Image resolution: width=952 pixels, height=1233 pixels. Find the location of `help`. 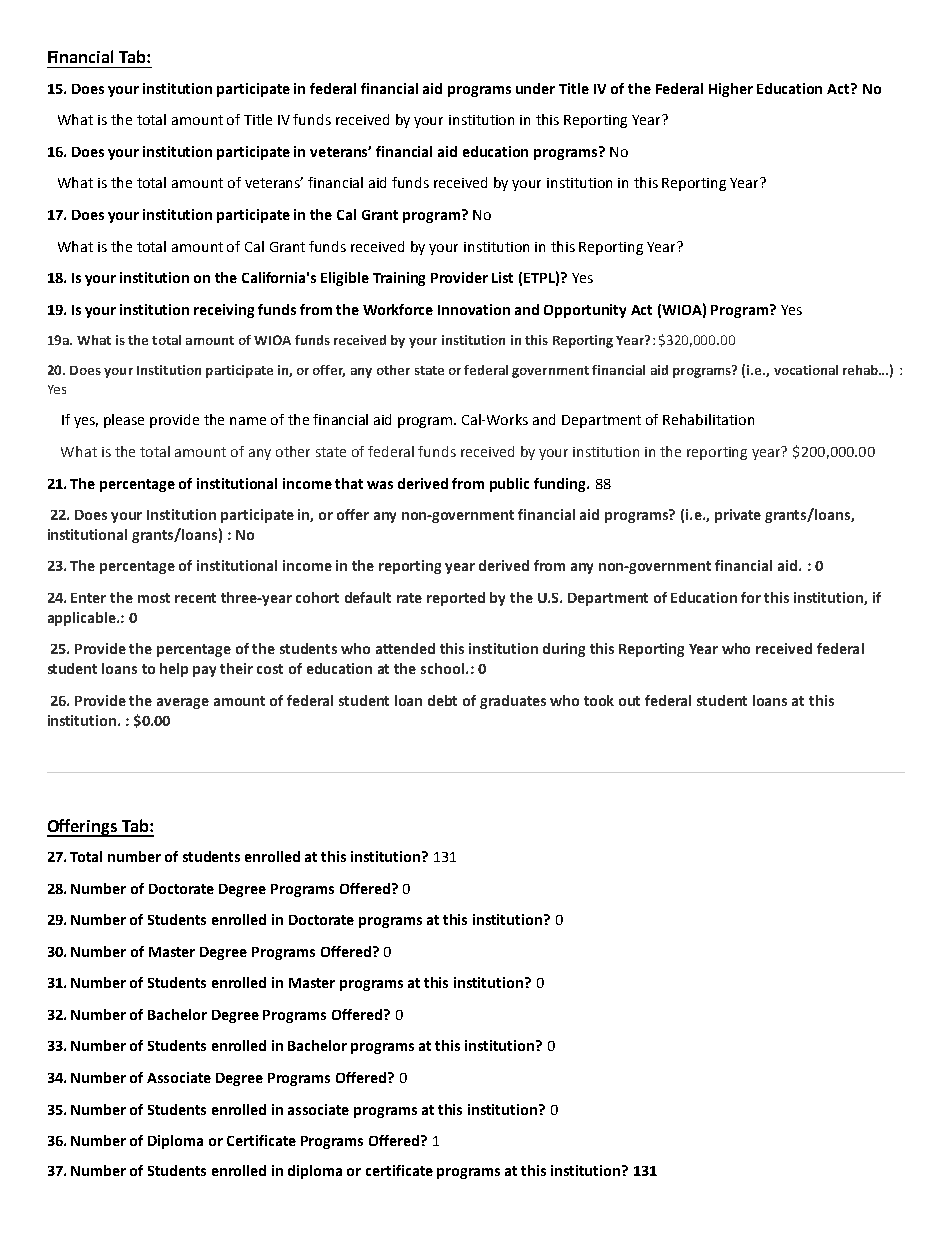

help is located at coordinates (174, 670).
